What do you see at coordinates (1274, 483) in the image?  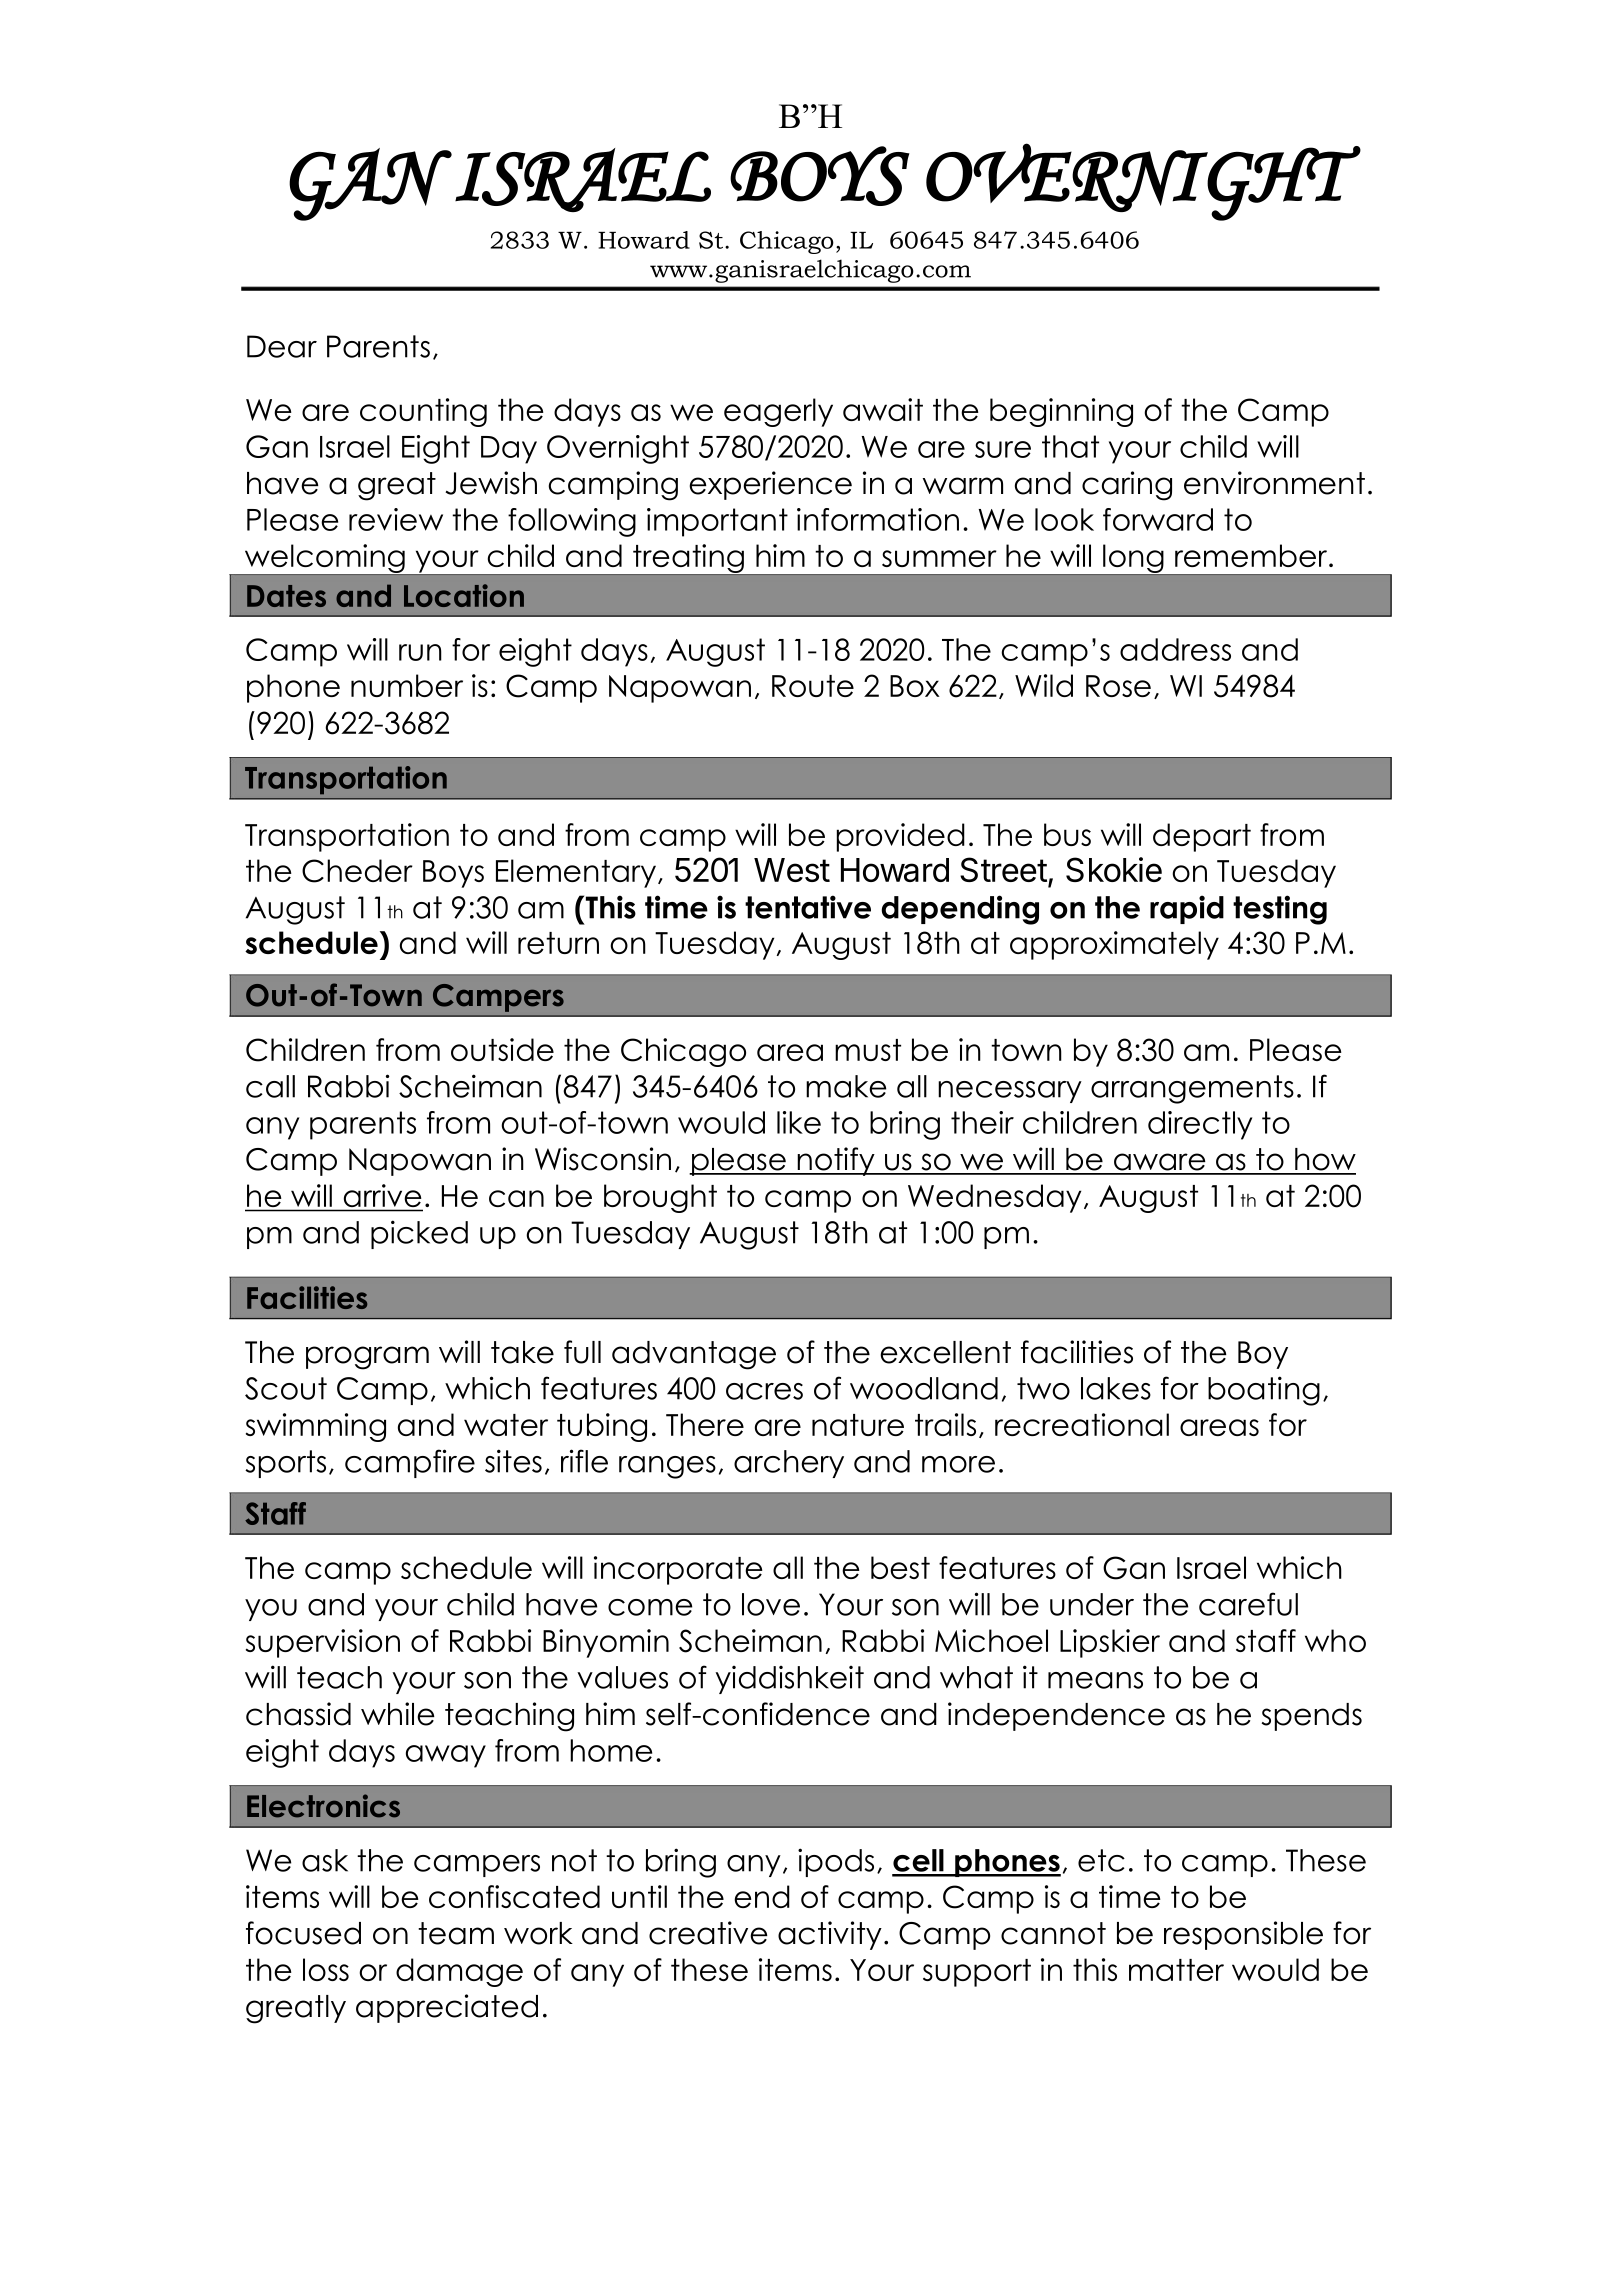 I see `environment` at bounding box center [1274, 483].
